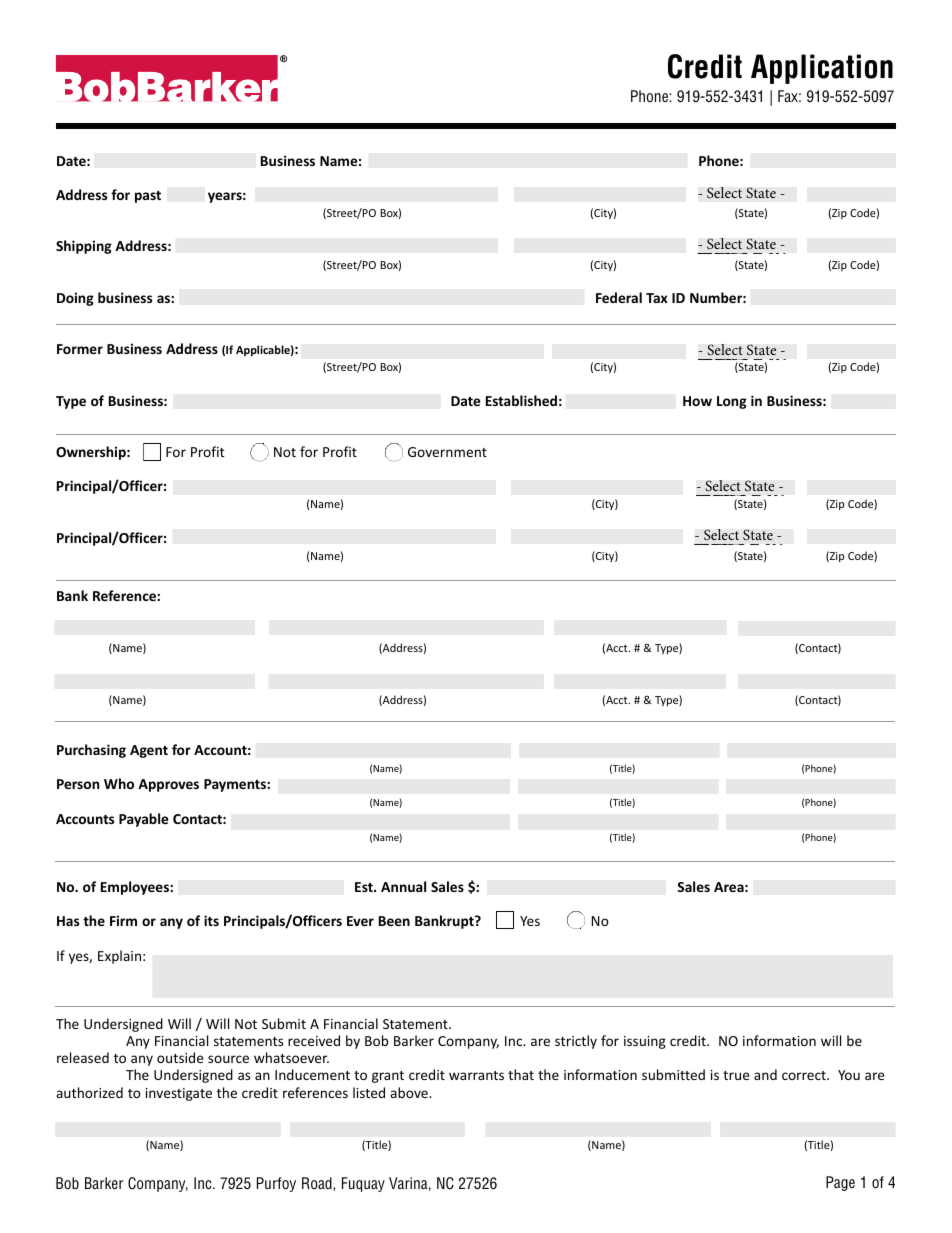 This screenshot has width=952, height=1233. Describe the element at coordinates (732, 402) in the screenshot. I see `Long` at that location.
